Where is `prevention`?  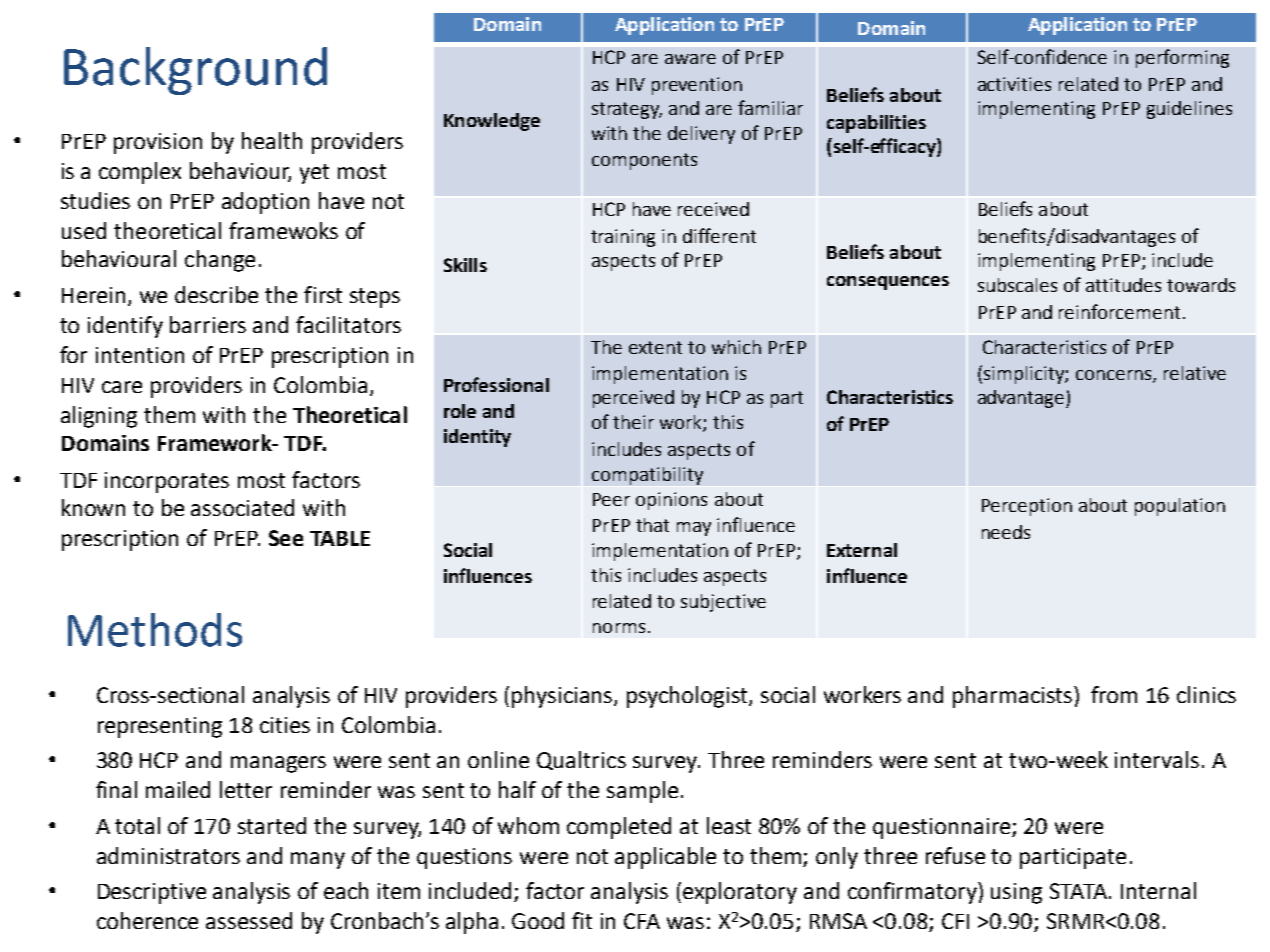 prevention is located at coordinates (697, 86).
